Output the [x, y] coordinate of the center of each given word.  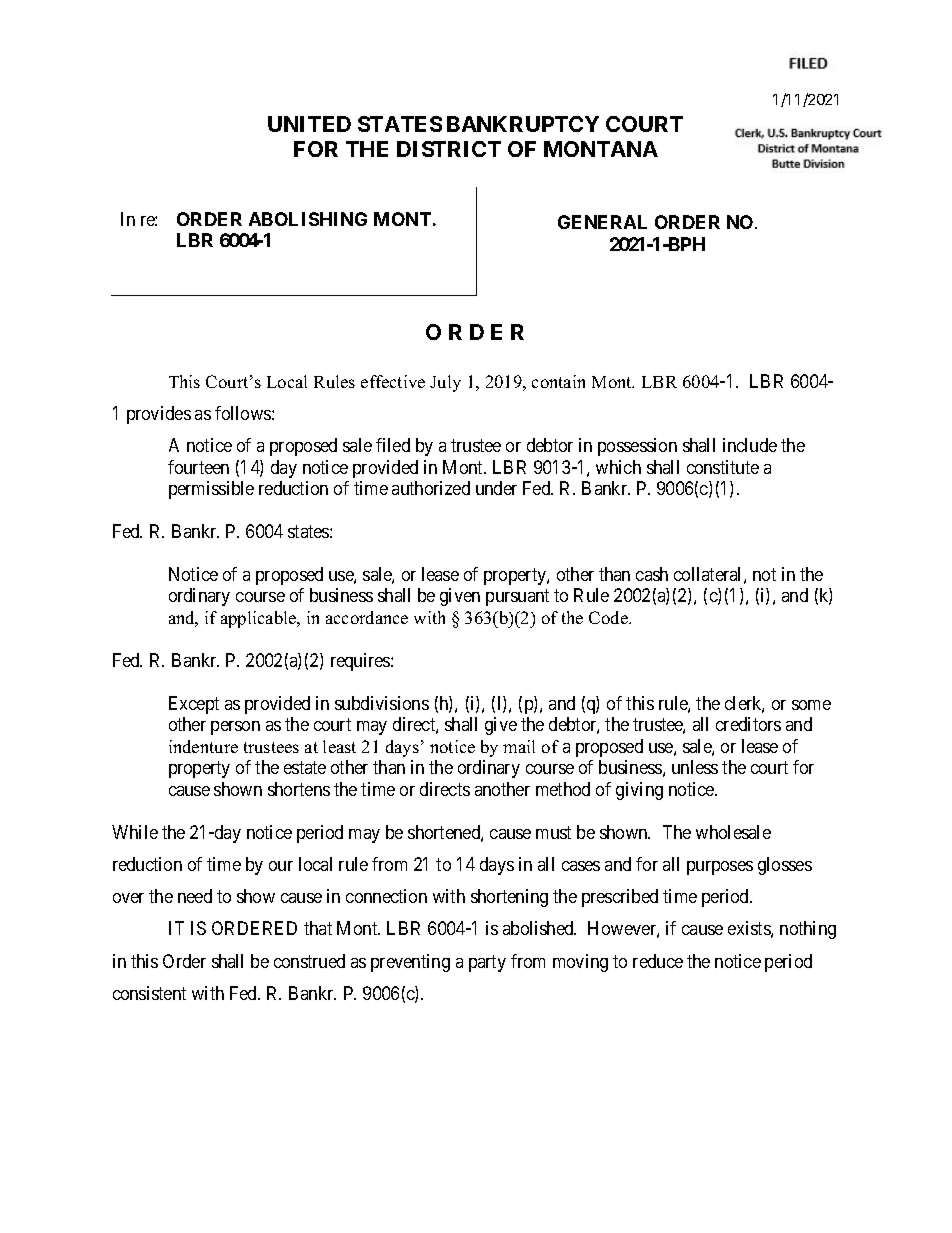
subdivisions [382, 703]
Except [194, 705]
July [445, 383]
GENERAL [602, 222]
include [750, 445]
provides [159, 415]
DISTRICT [449, 149]
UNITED [309, 124]
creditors [748, 724]
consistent [149, 993]
